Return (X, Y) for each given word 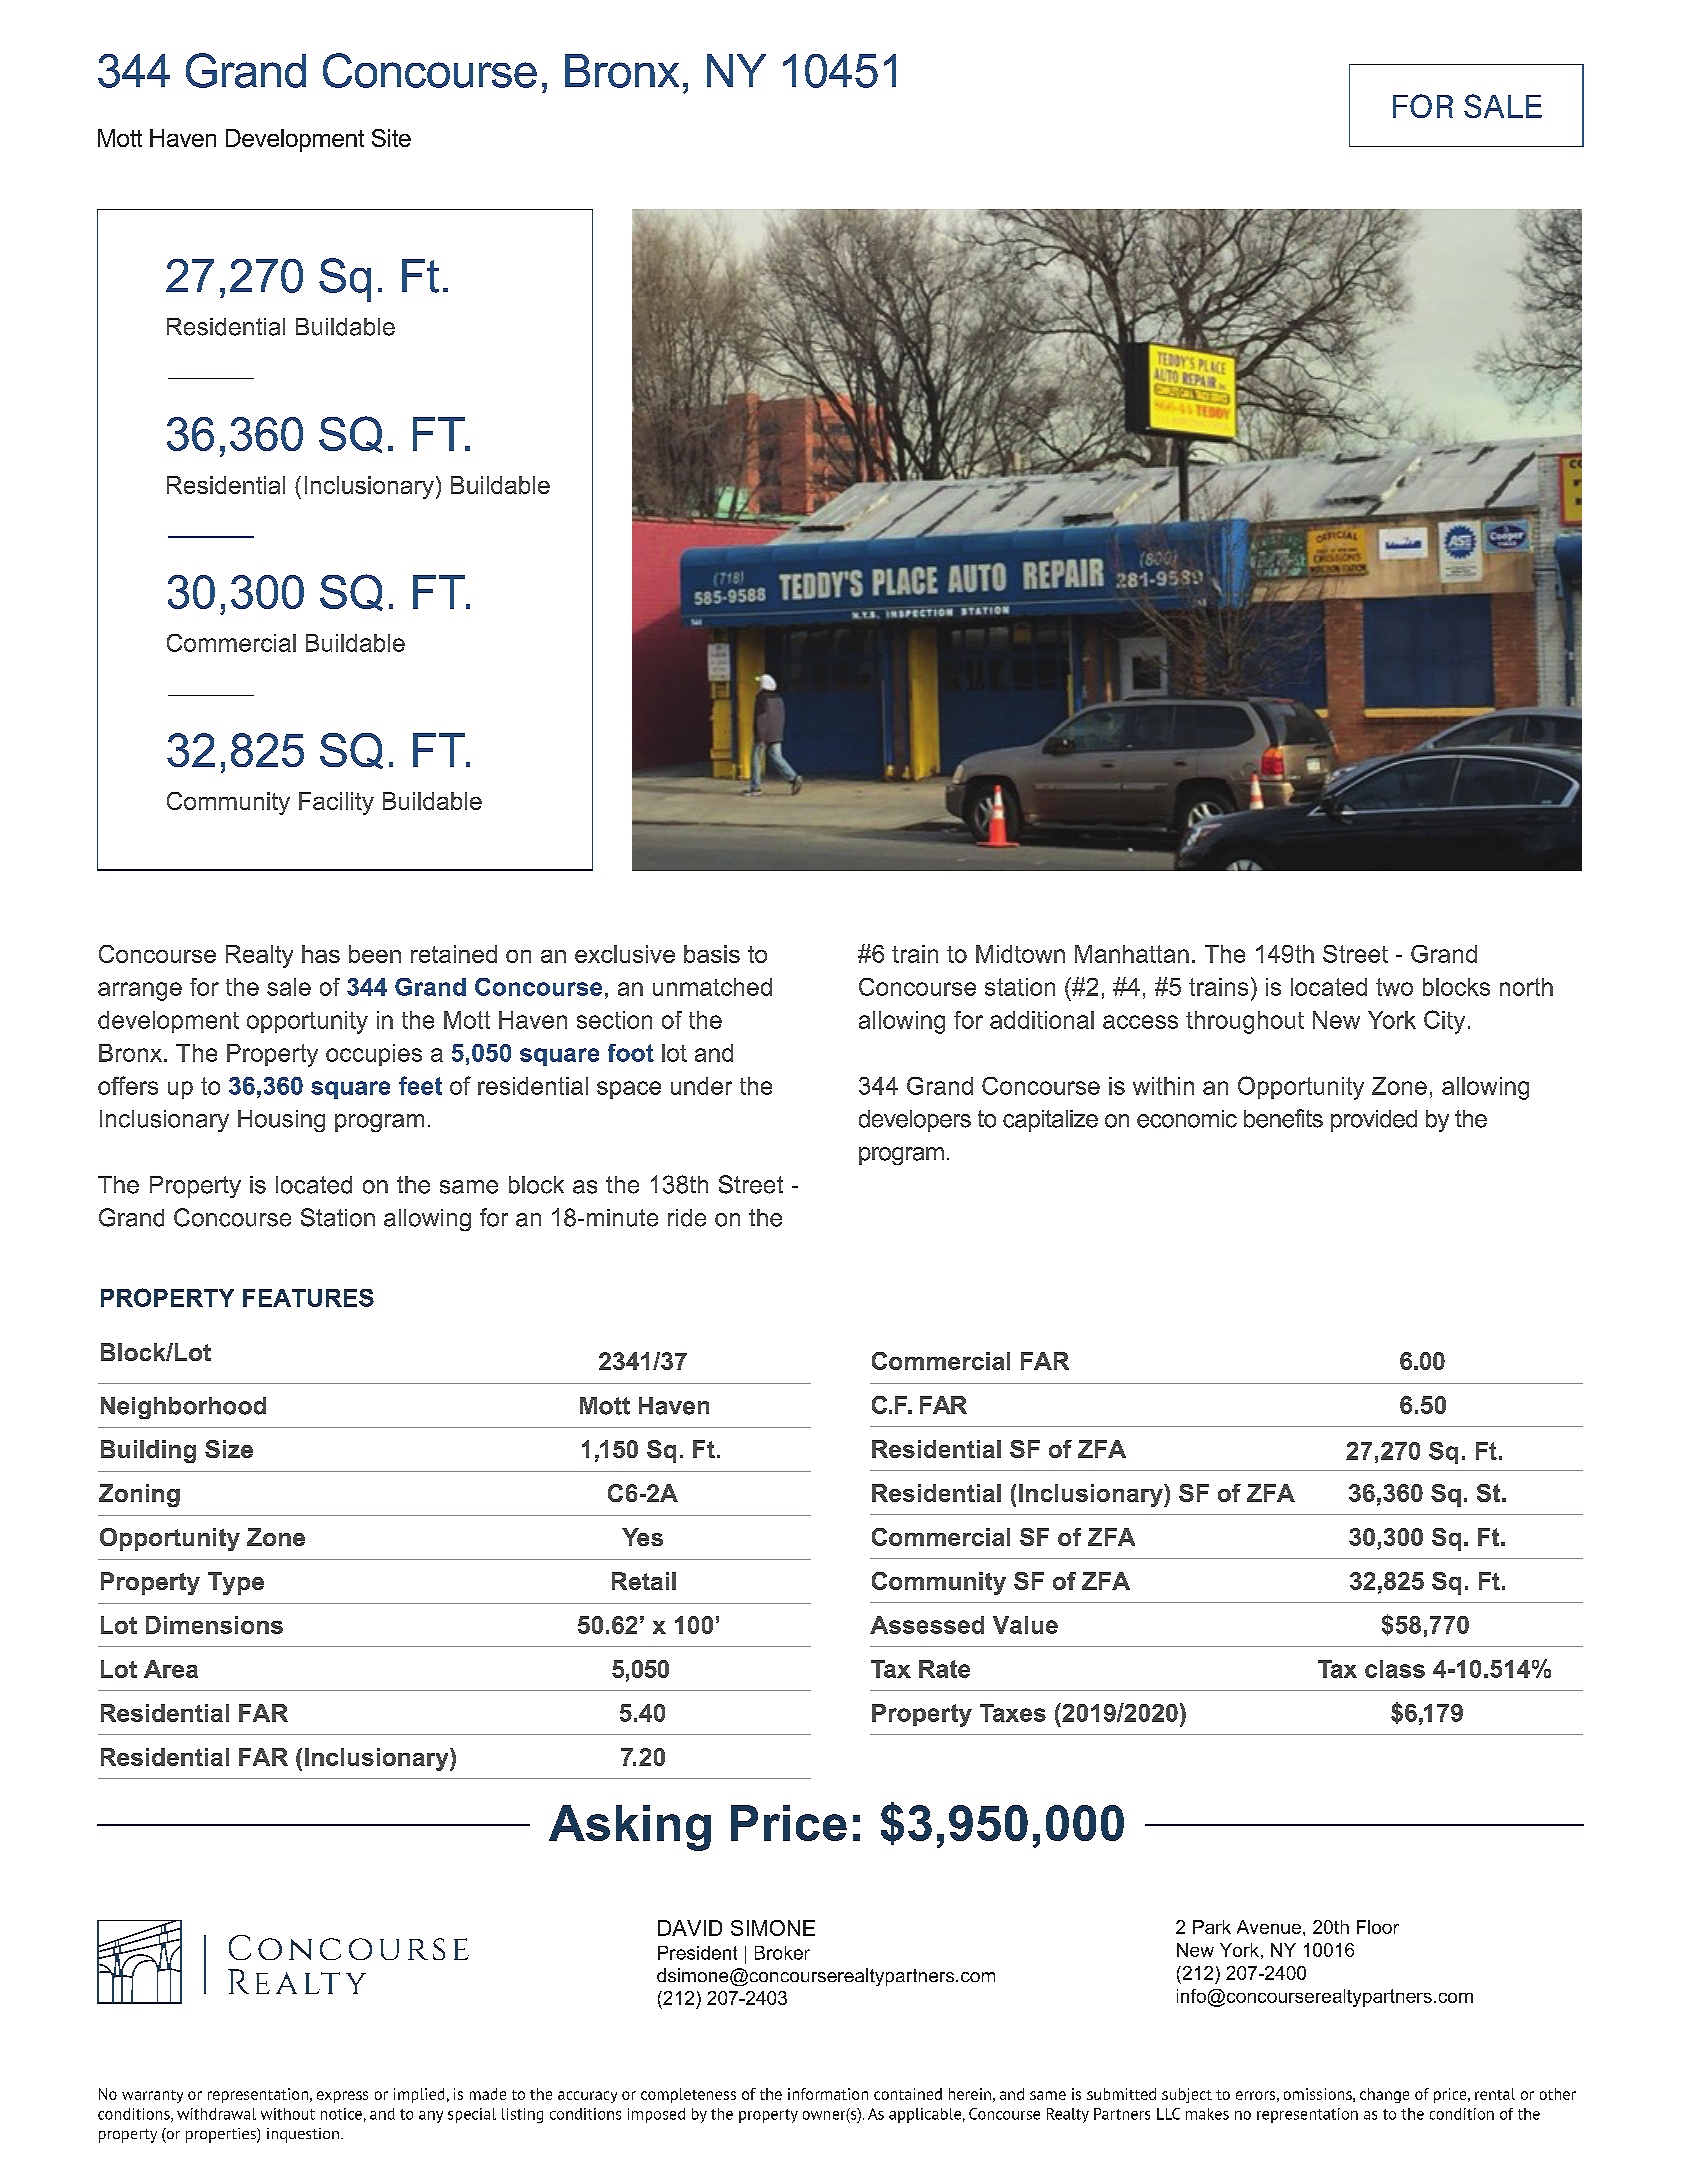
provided (1374, 1121)
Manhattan (1132, 954)
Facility (336, 803)
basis (712, 954)
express (342, 2097)
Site (391, 138)
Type (236, 1583)
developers (915, 1121)
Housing (281, 1121)
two (1394, 987)
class (1395, 1669)
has (321, 954)
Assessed (927, 1625)
